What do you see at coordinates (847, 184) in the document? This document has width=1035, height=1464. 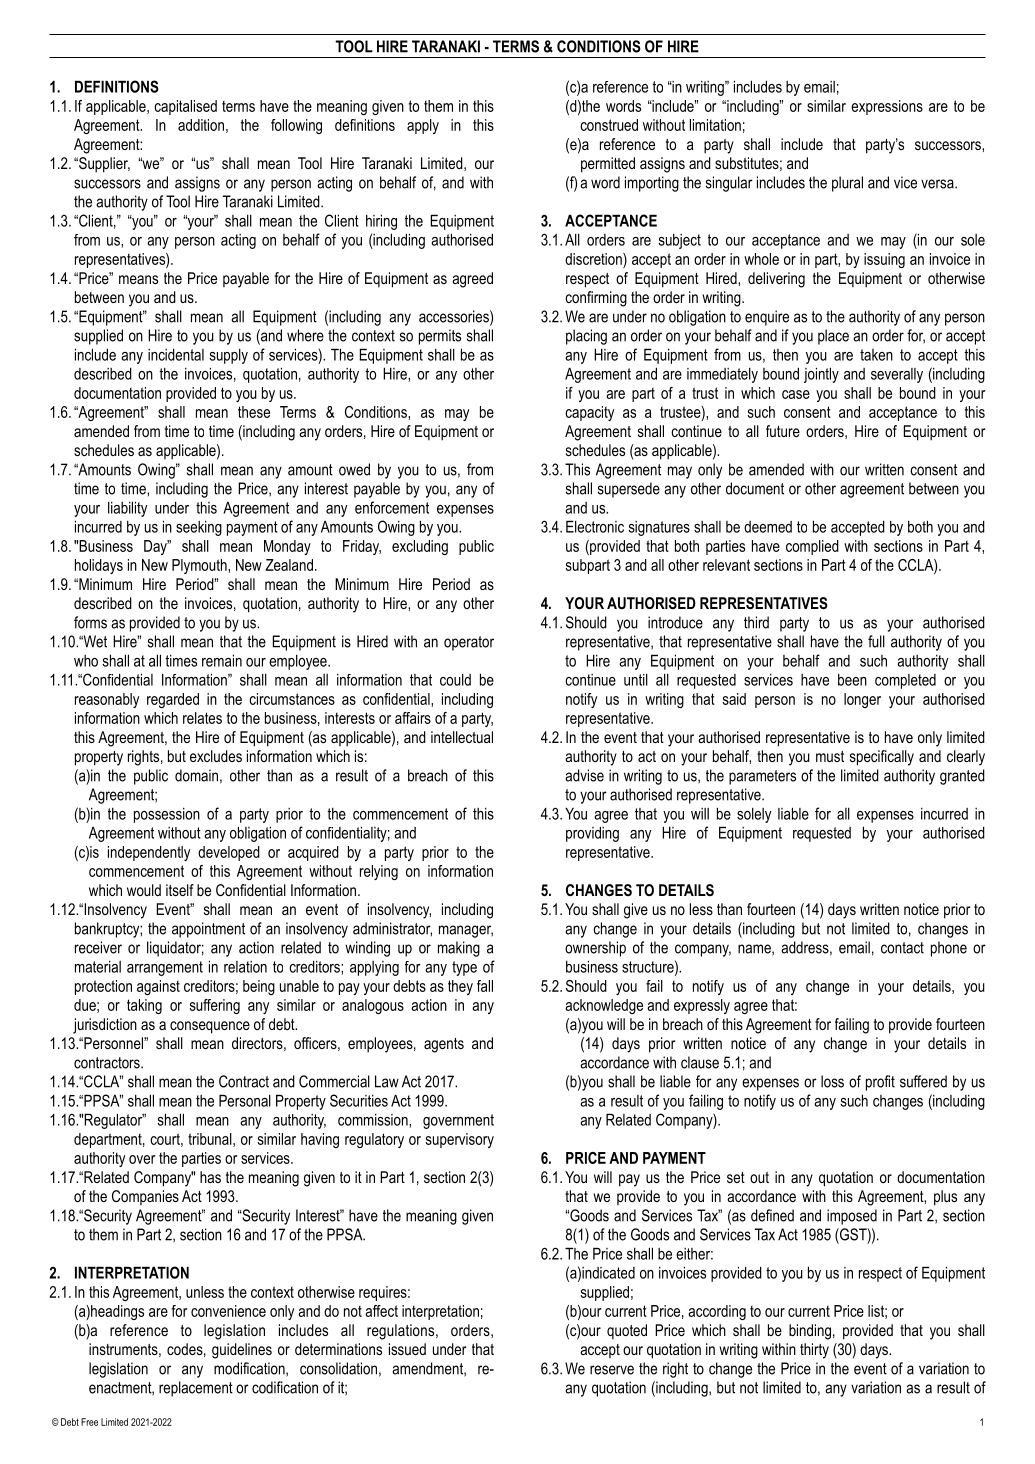 I see `plural` at bounding box center [847, 184].
